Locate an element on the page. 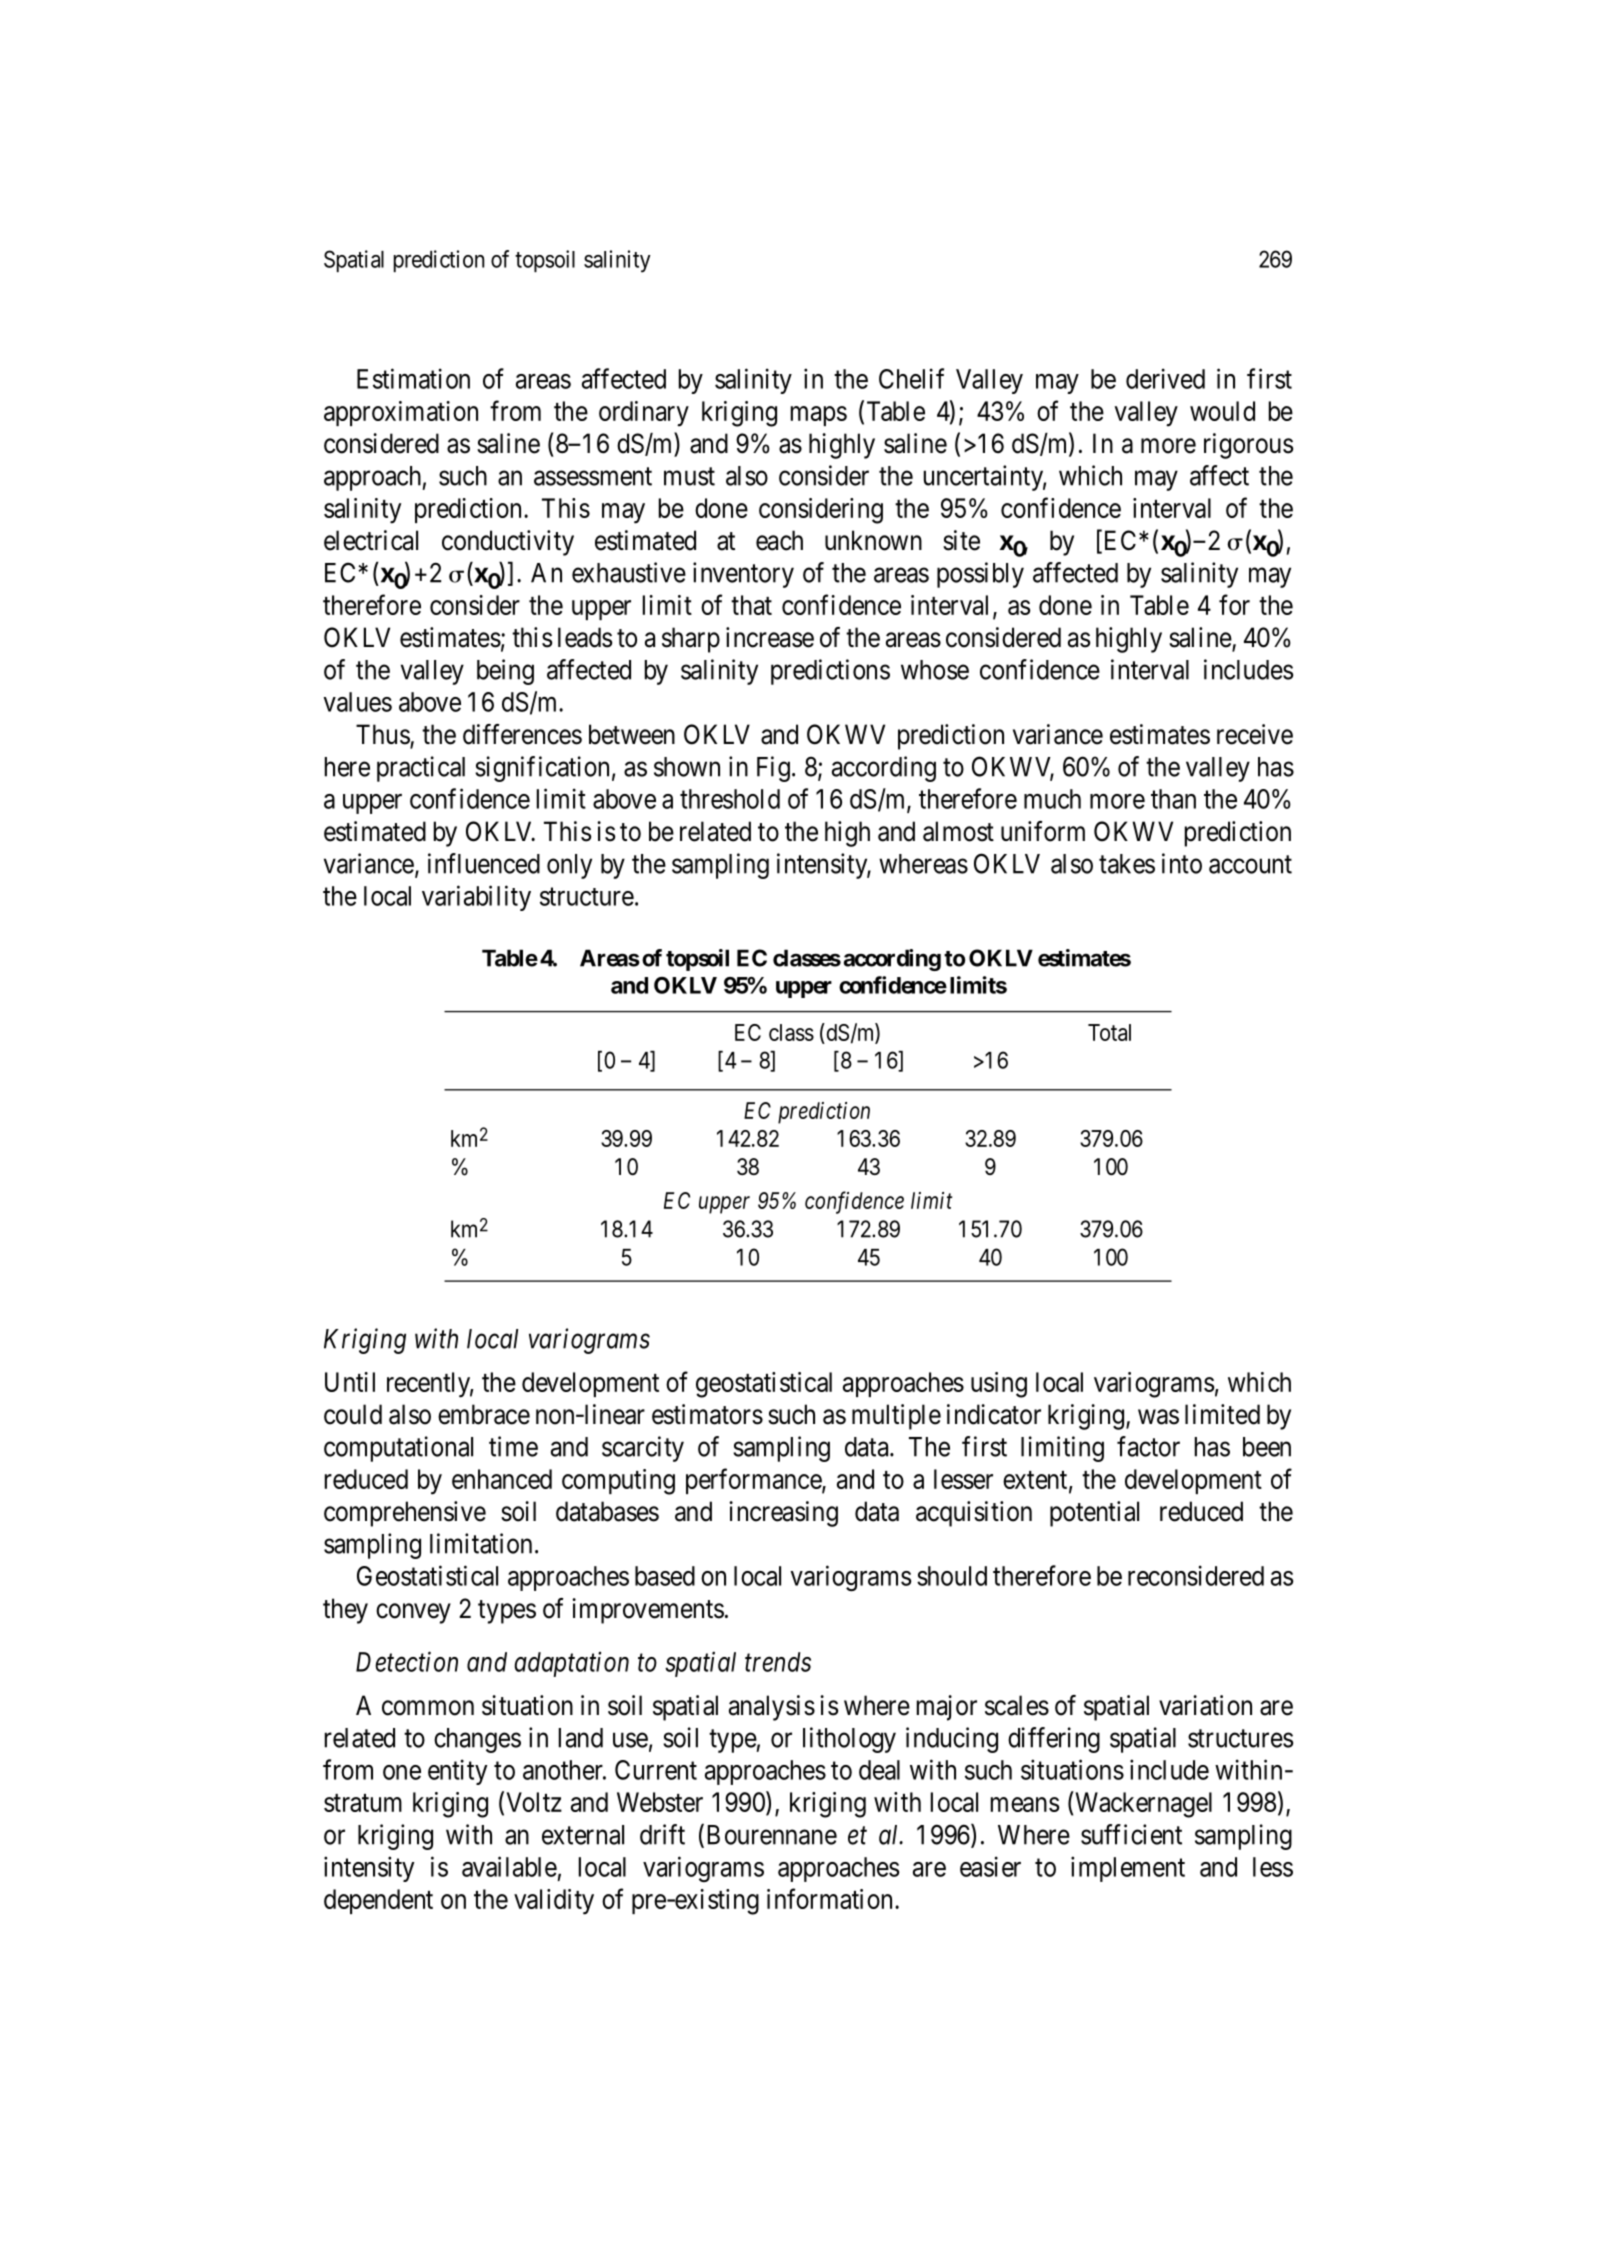 The width and height of the document is (1602, 2268). derived is located at coordinates (1165, 378).
